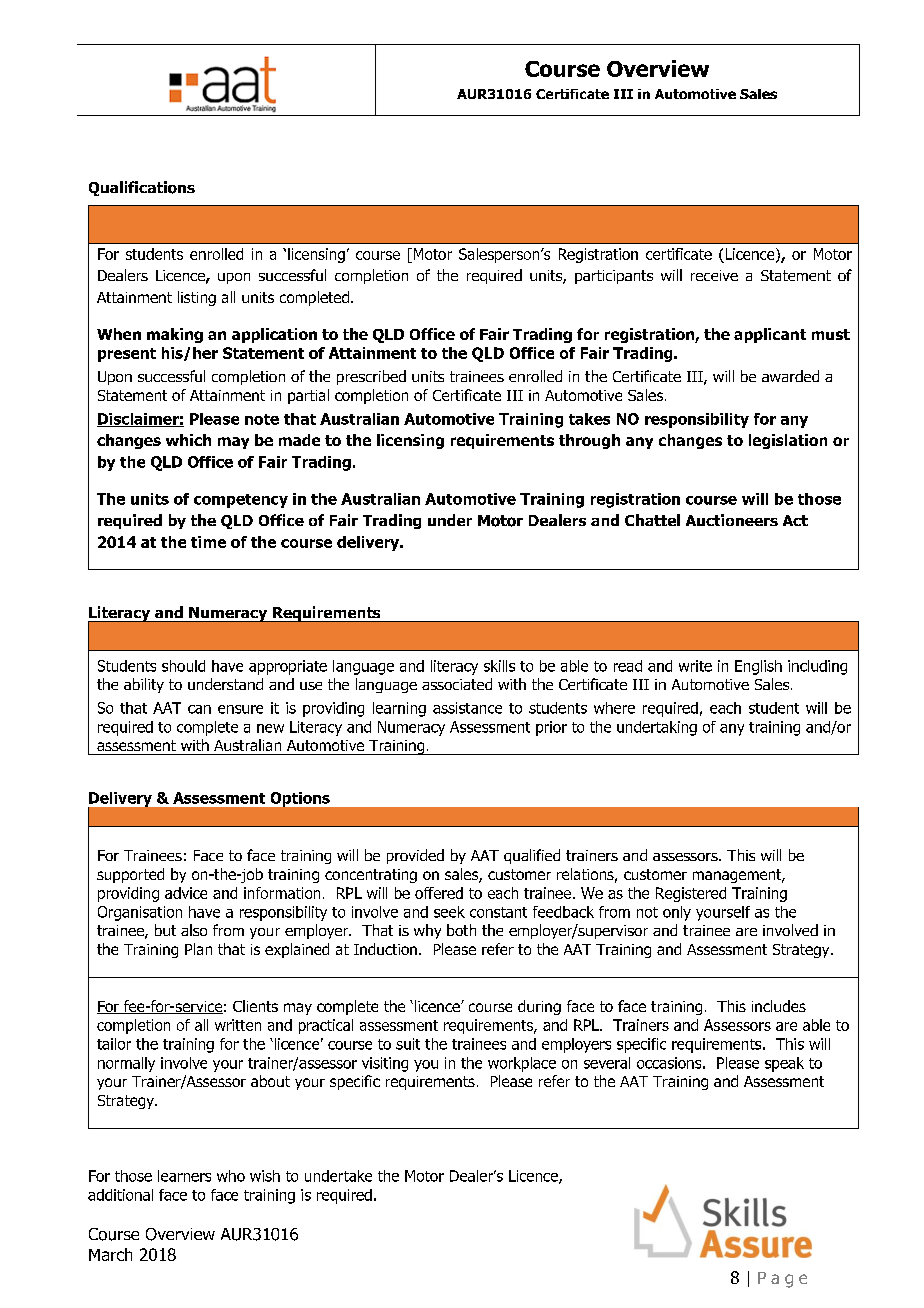 The height and width of the page is (1308, 924). Describe the element at coordinates (732, 520) in the page. I see `Auctioneers` at that location.
